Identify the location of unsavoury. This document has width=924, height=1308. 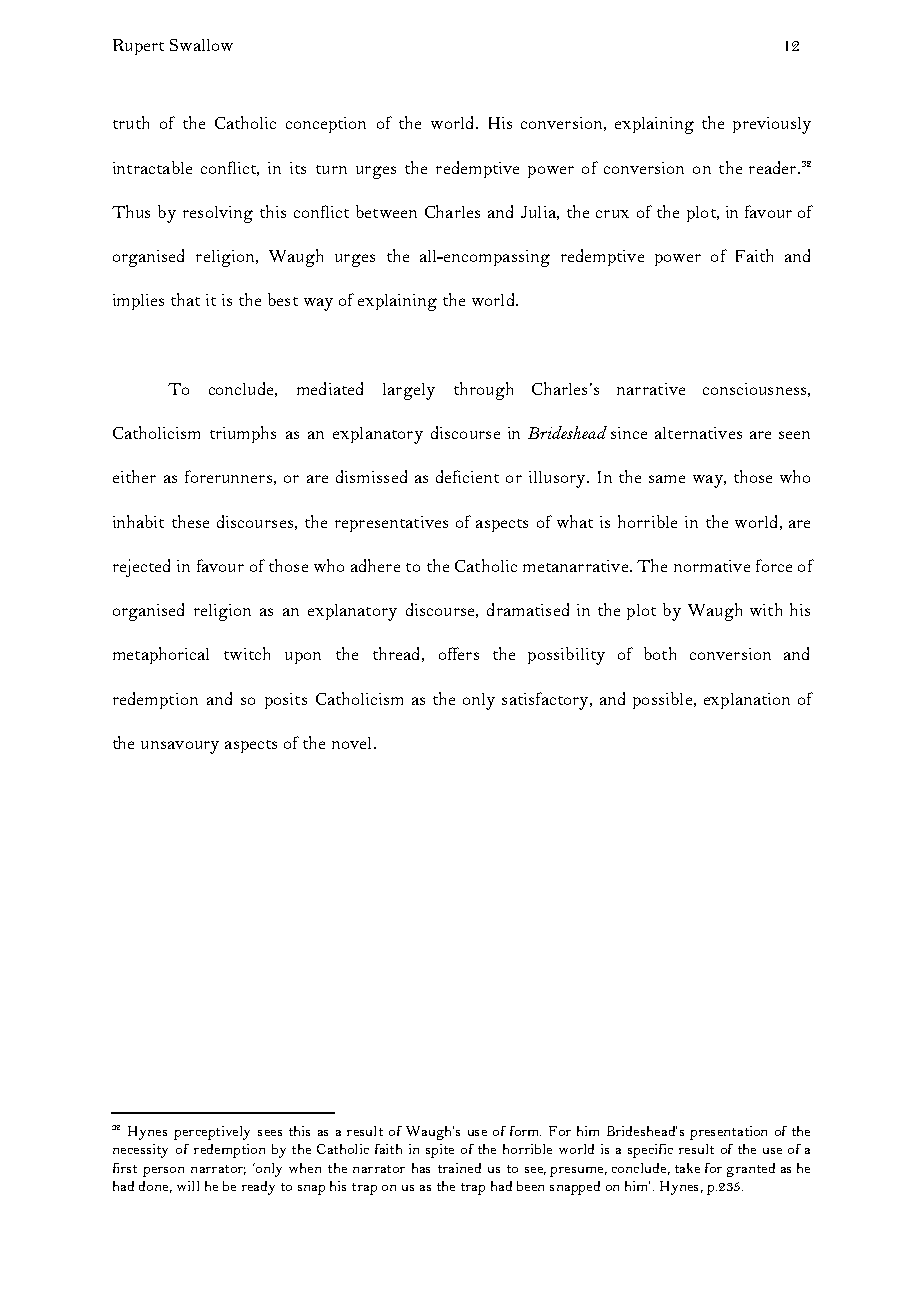
(180, 747).
